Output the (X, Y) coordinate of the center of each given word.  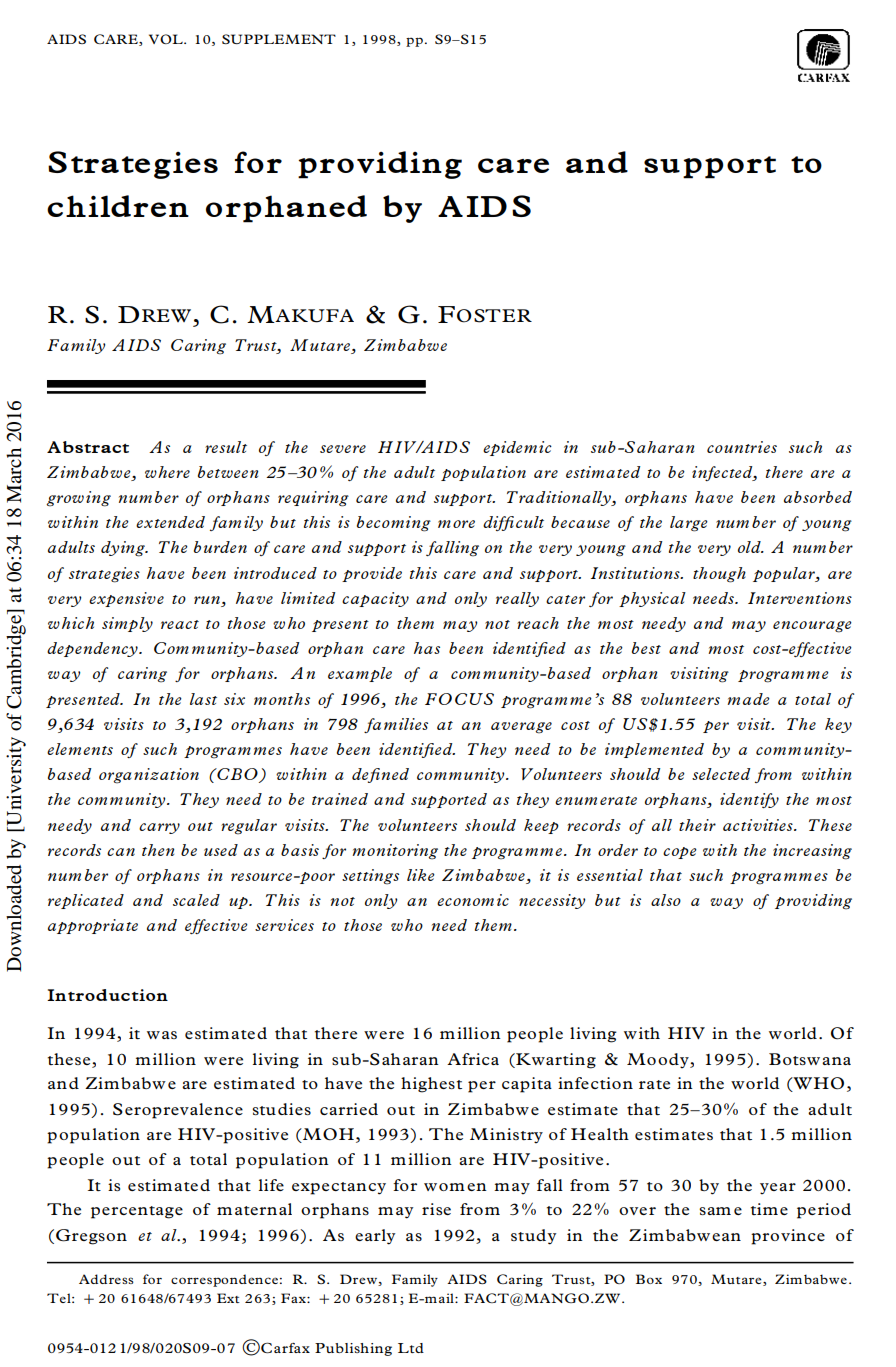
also (666, 900)
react (180, 624)
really (517, 599)
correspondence (224, 1280)
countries (742, 447)
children (118, 206)
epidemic (517, 448)
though (719, 575)
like (421, 875)
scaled (196, 900)
